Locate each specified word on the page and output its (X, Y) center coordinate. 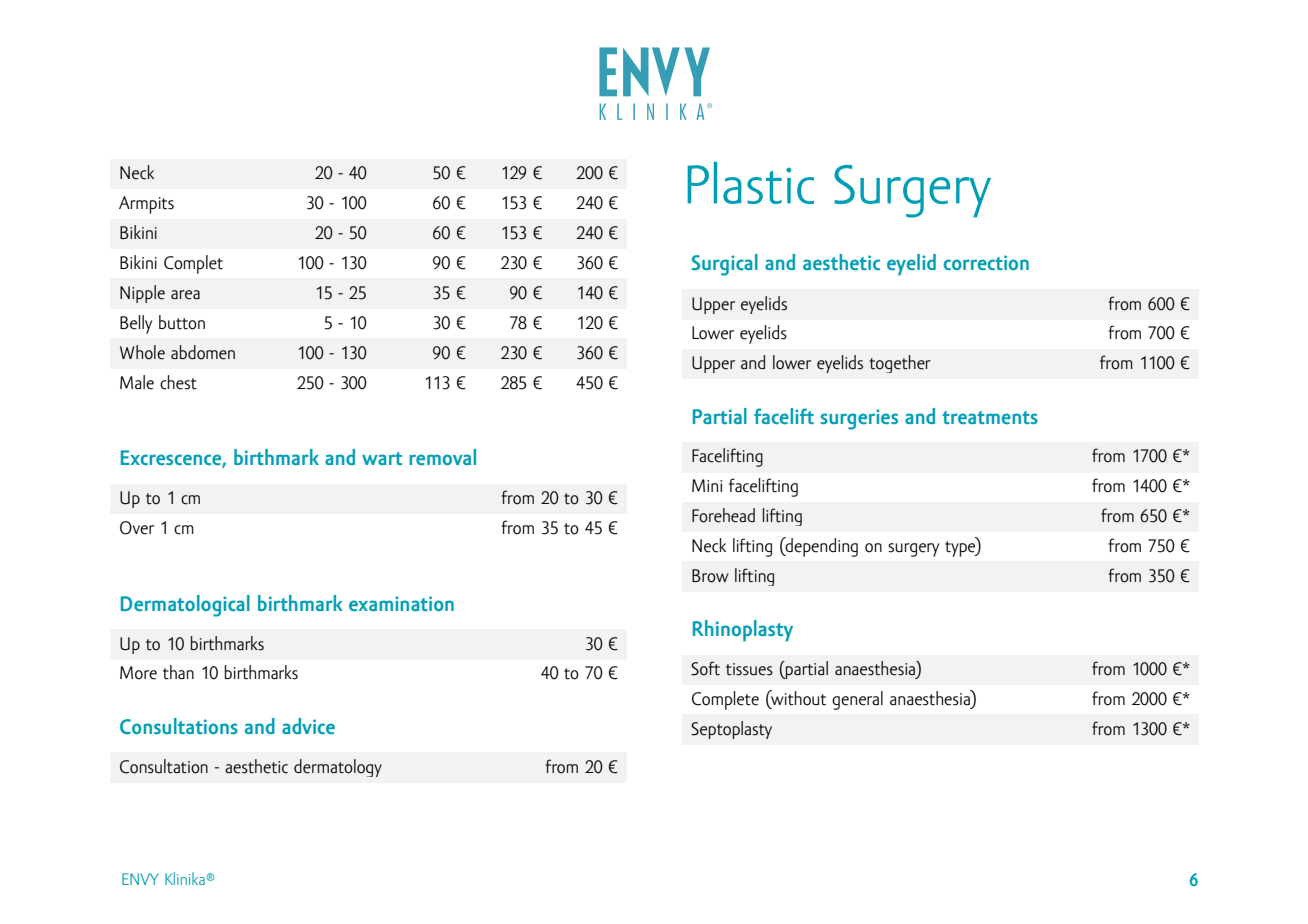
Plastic (750, 183)
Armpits (146, 205)
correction (986, 262)
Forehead (723, 515)
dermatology (338, 768)
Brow (710, 576)
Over (137, 528)
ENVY (140, 879)
